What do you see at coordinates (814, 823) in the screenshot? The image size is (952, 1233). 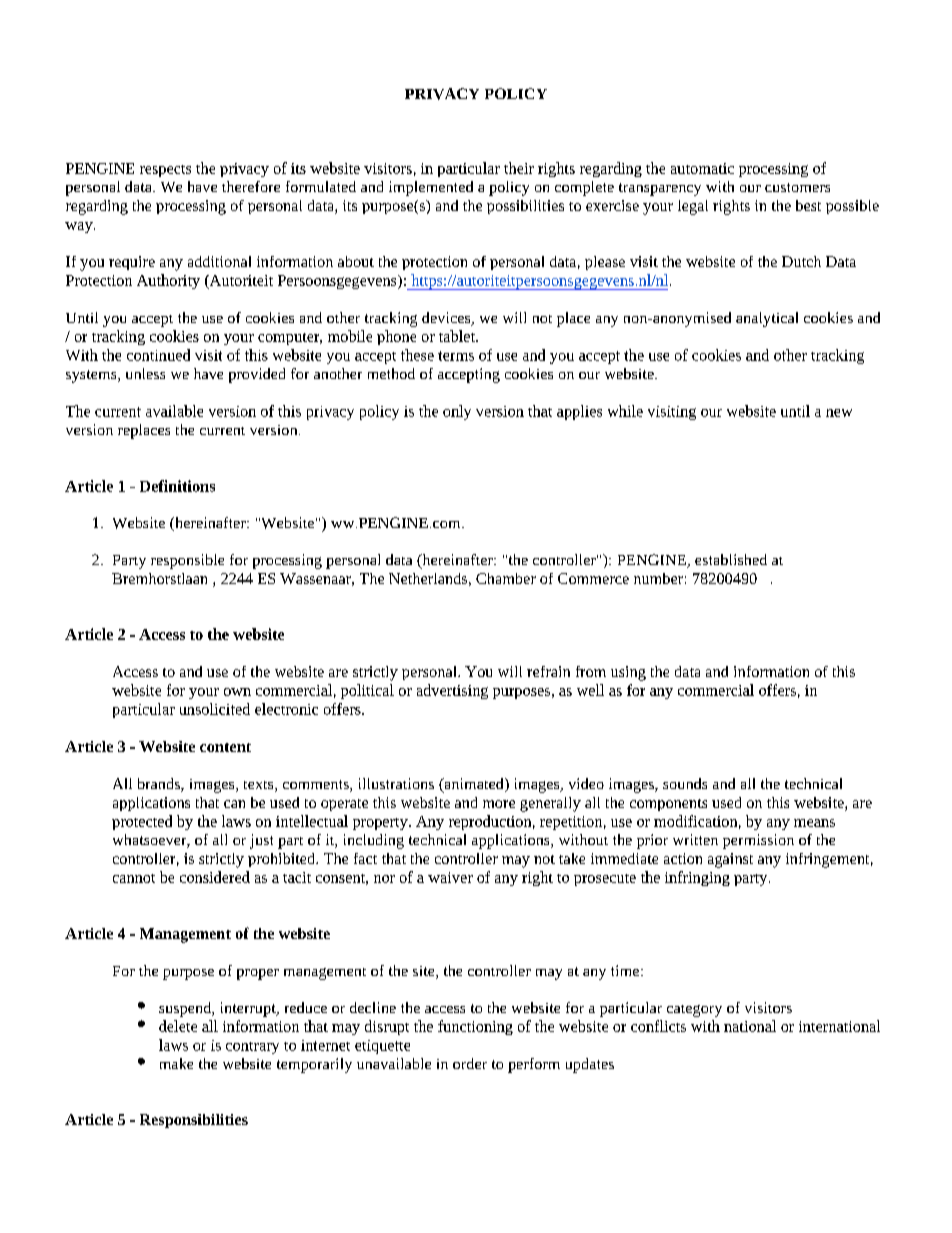 I see `means` at bounding box center [814, 823].
